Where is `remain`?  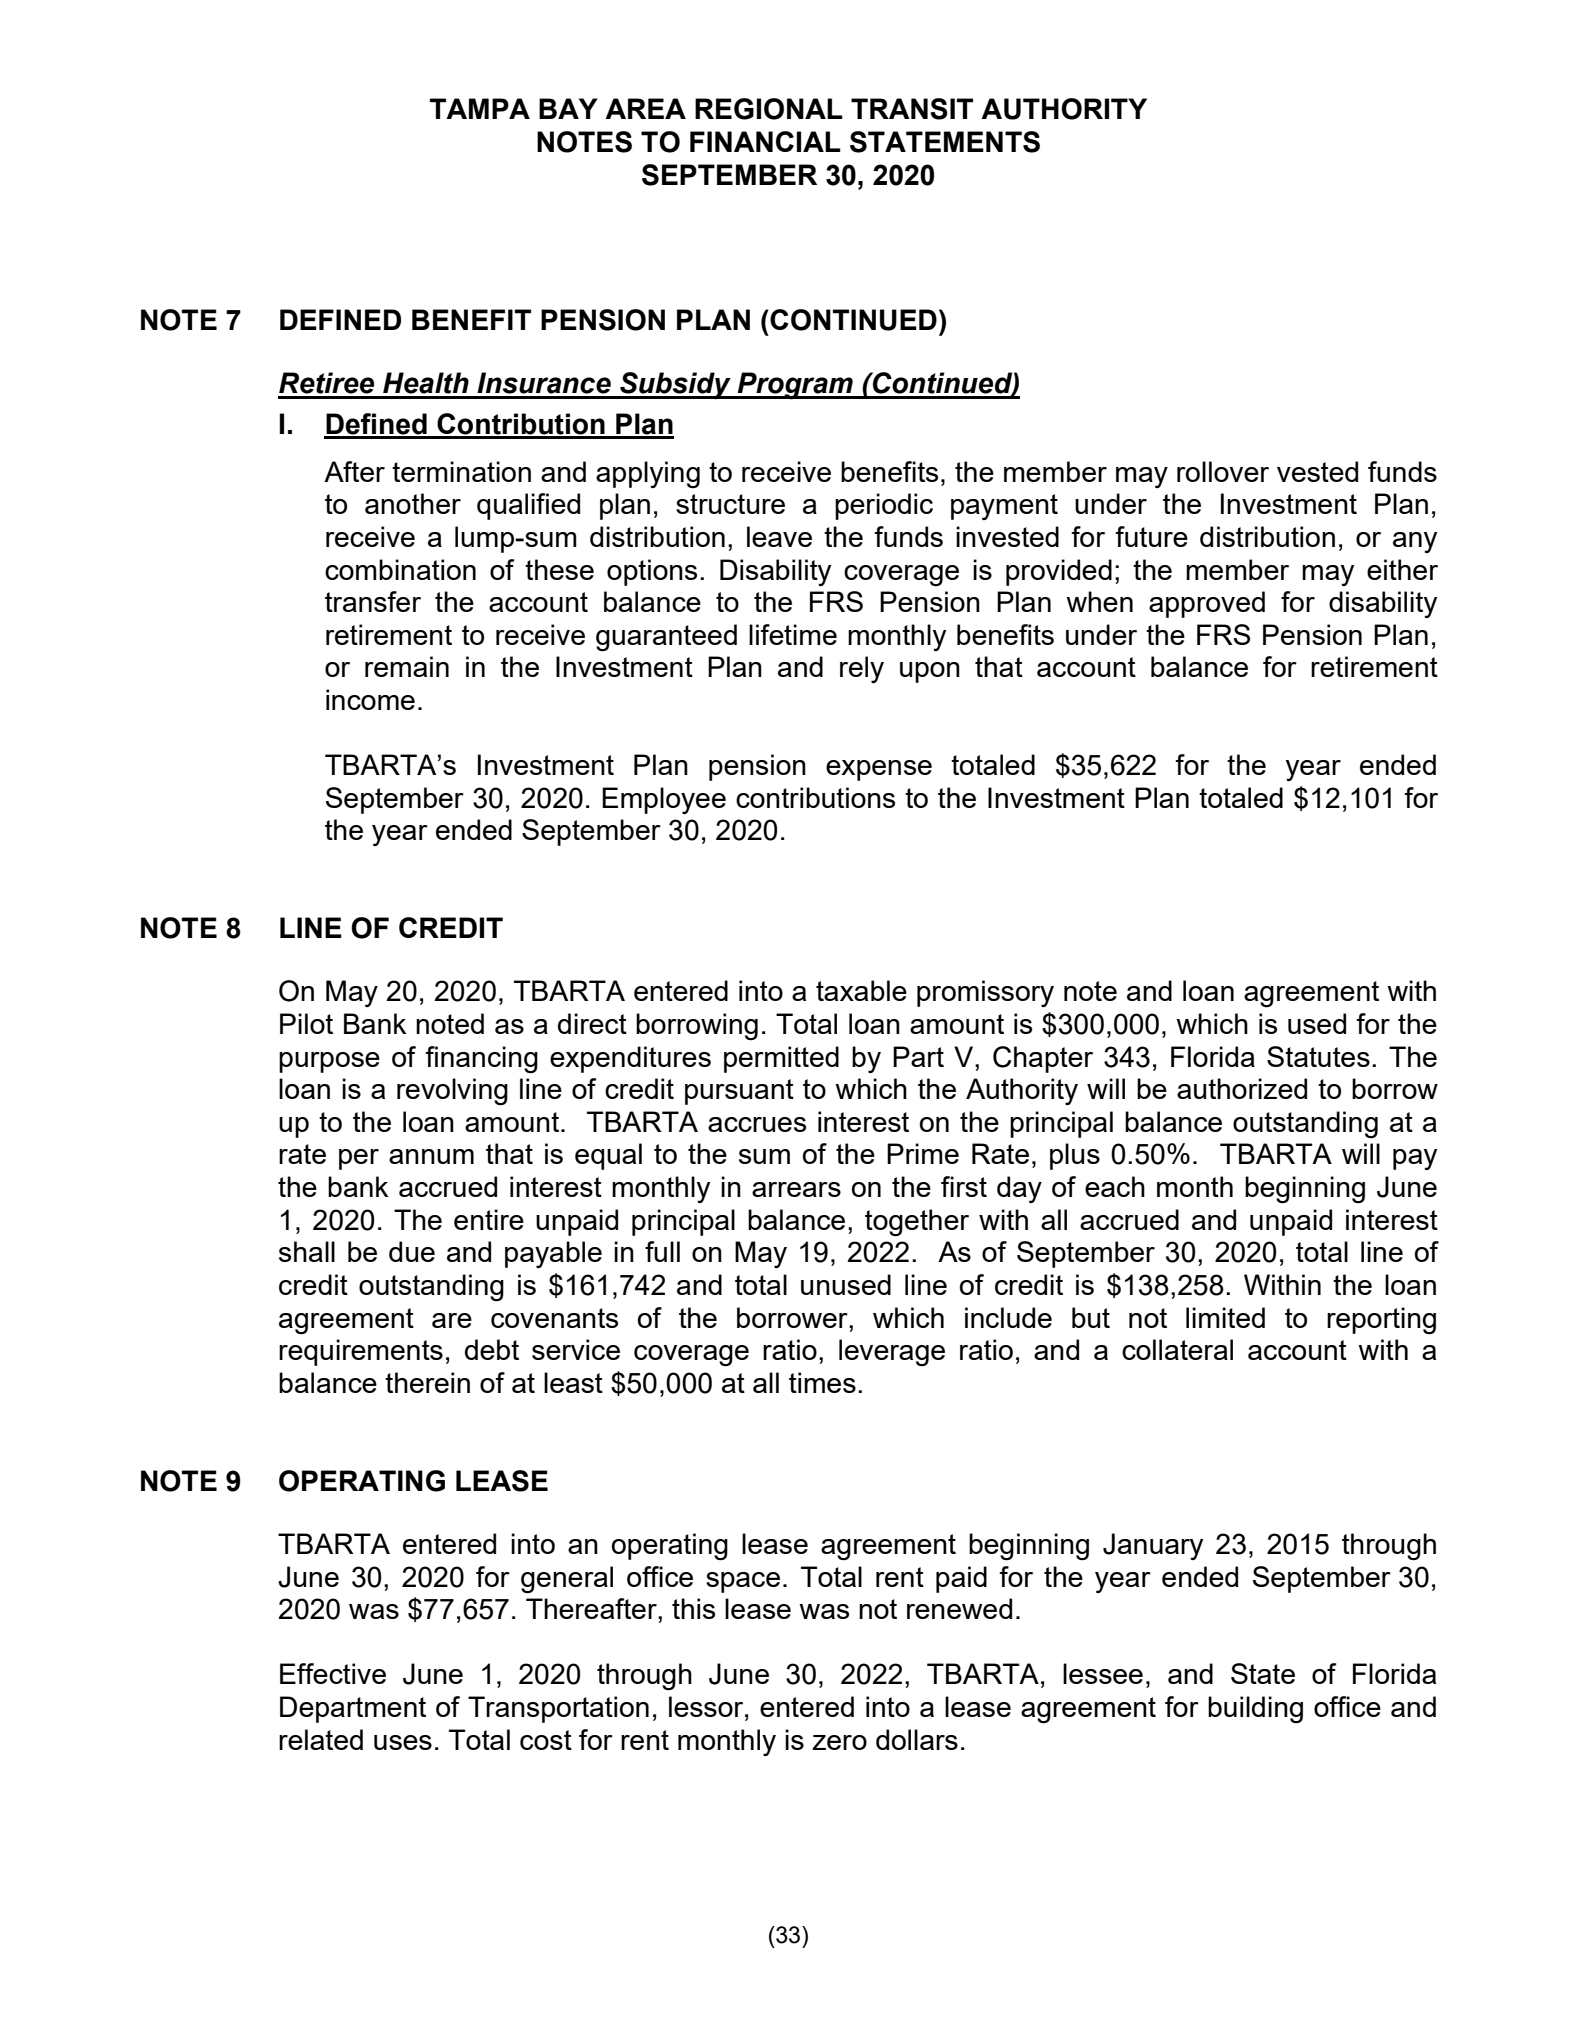 remain is located at coordinates (407, 666).
